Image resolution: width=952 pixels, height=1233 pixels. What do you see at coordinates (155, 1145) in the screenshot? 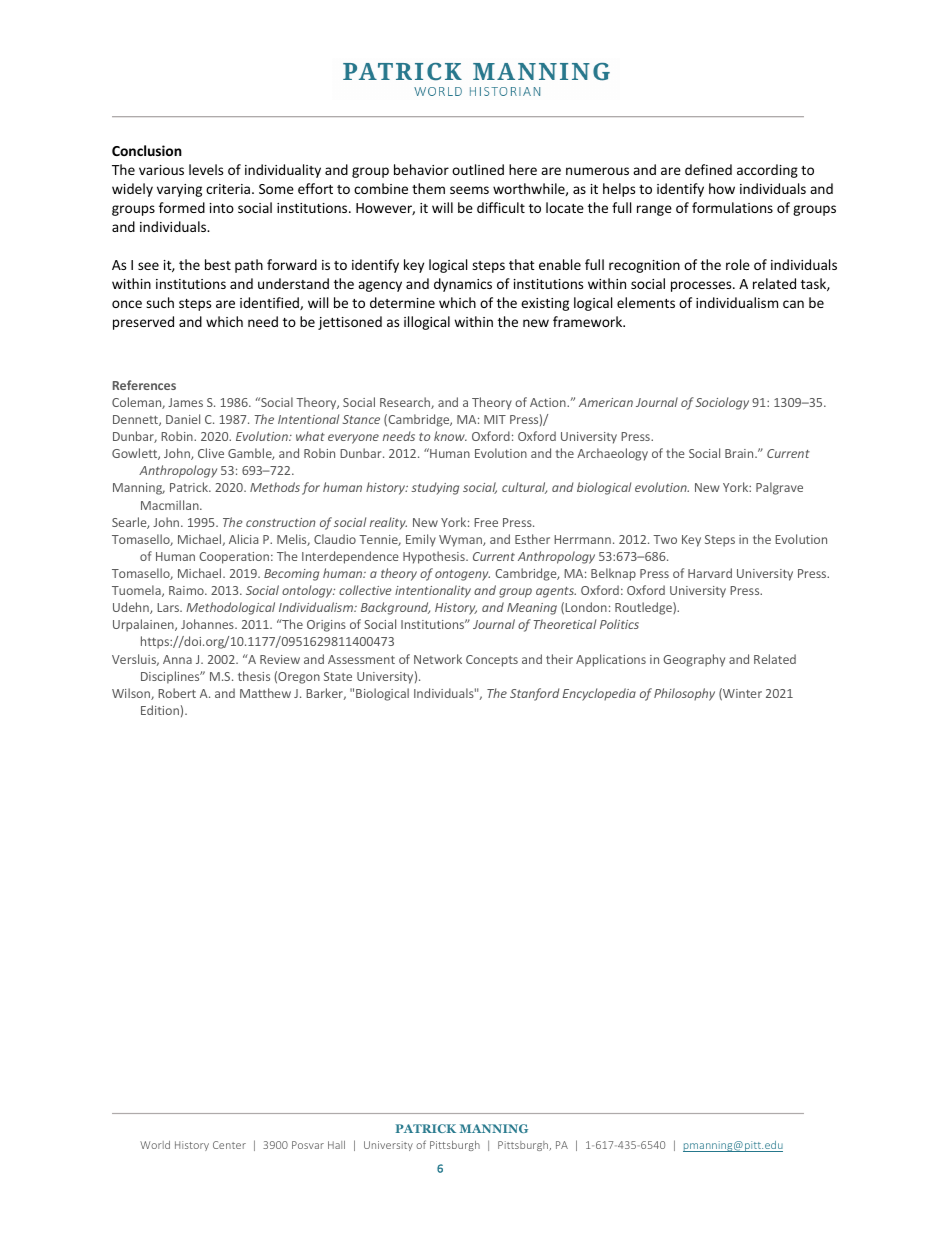
I see `World` at bounding box center [155, 1145].
